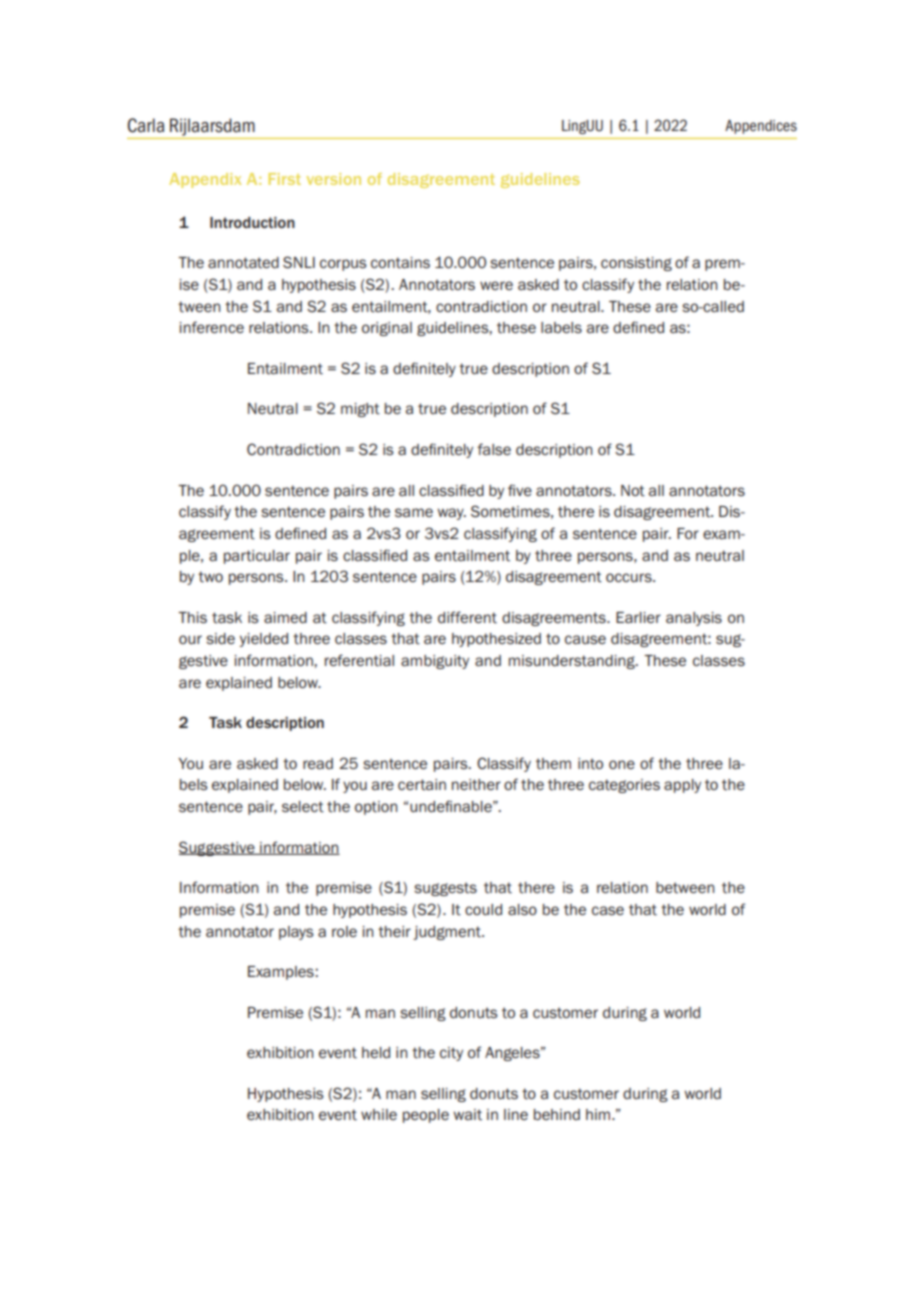  Describe the element at coordinates (599, 1114) in the image. I see `him` at that location.
